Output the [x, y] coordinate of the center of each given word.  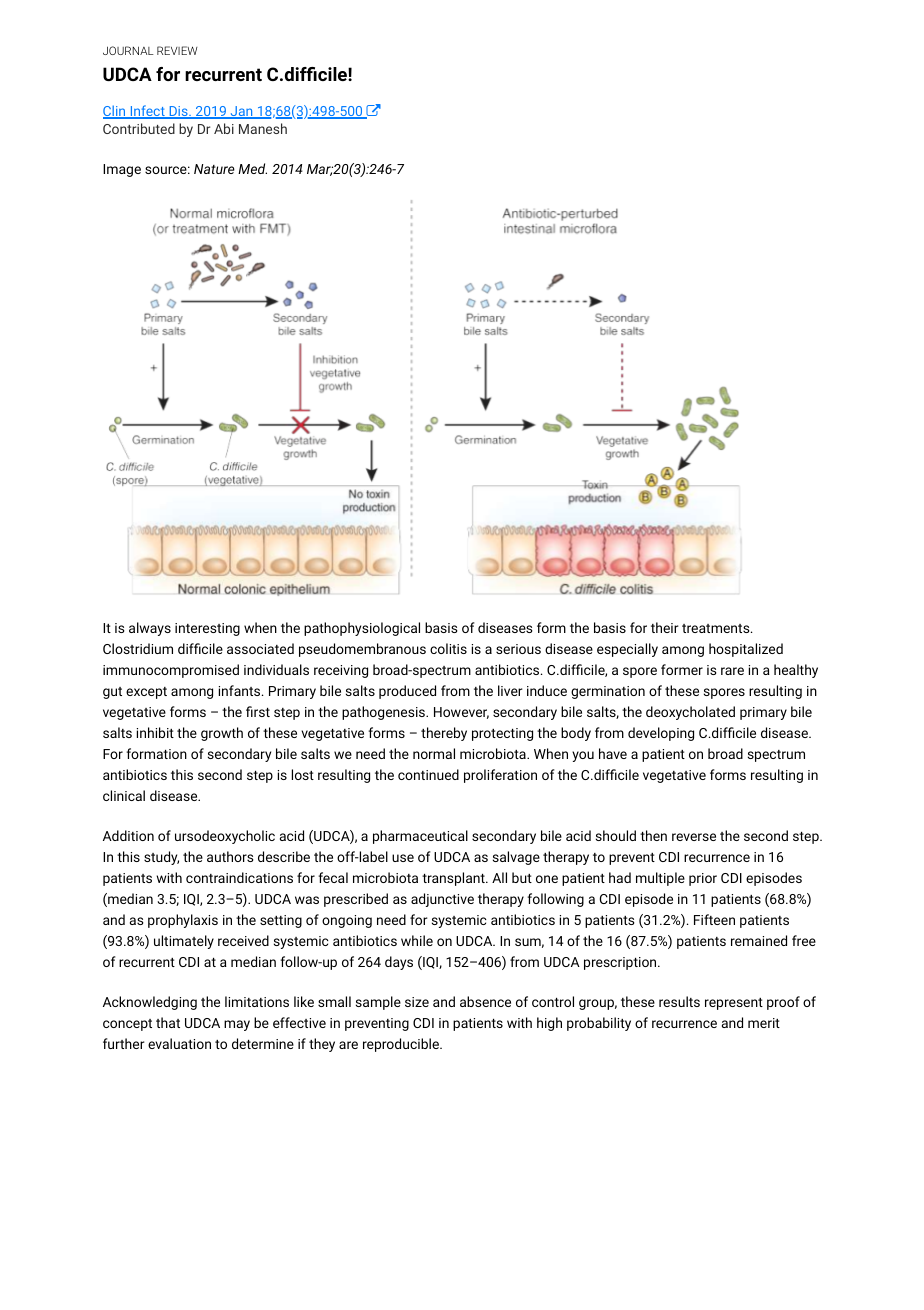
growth [222, 734]
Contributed [139, 128]
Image [122, 170]
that [168, 1022]
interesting [207, 629]
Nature [214, 169]
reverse [694, 837]
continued [428, 774]
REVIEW [177, 50]
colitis [448, 648]
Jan [241, 112]
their [665, 627]
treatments [717, 628]
